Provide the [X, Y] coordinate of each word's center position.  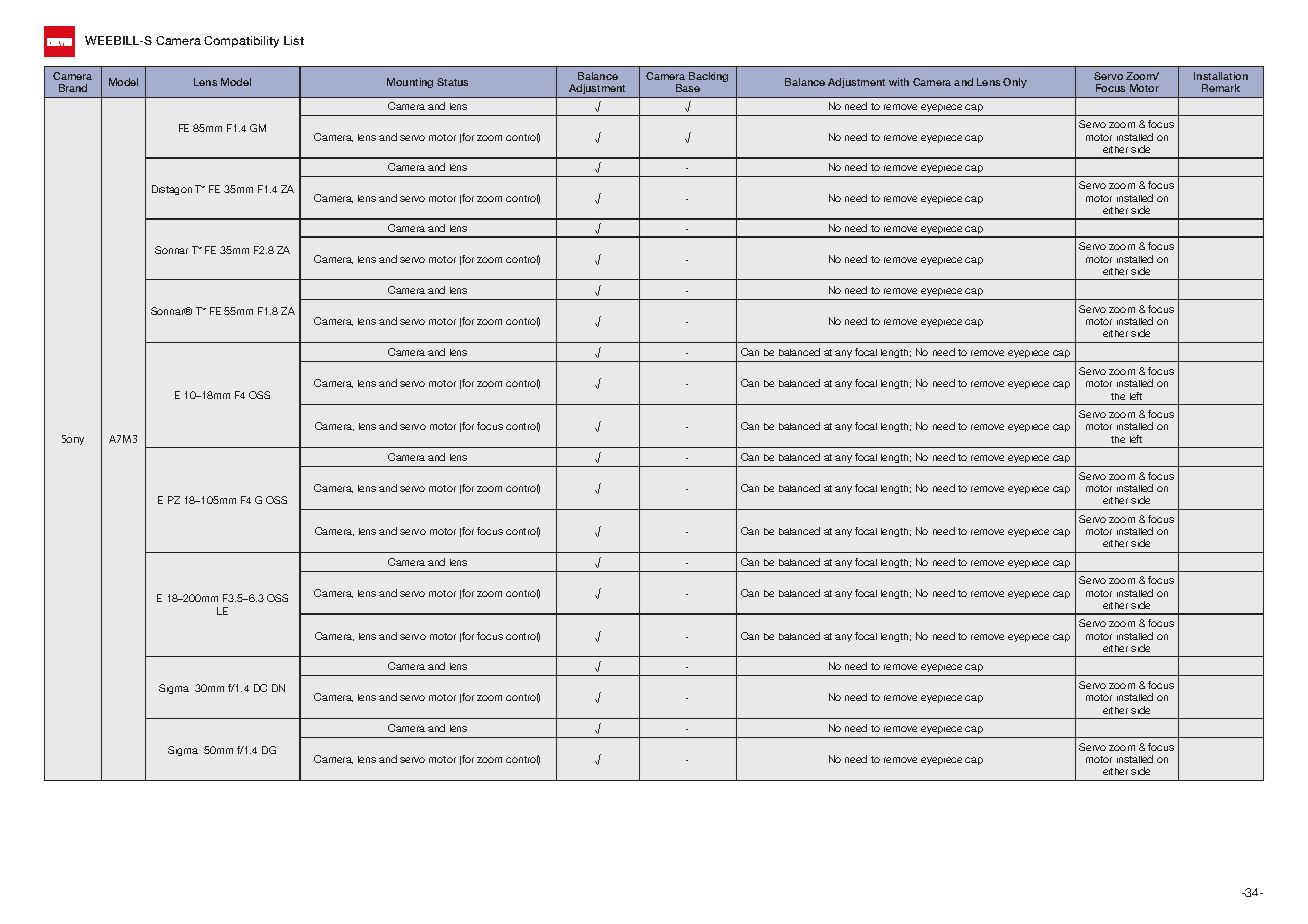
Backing [708, 77]
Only [1015, 83]
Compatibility [241, 42]
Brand [73, 88]
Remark [1221, 88]
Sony [73, 440]
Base [688, 88]
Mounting [410, 83]
